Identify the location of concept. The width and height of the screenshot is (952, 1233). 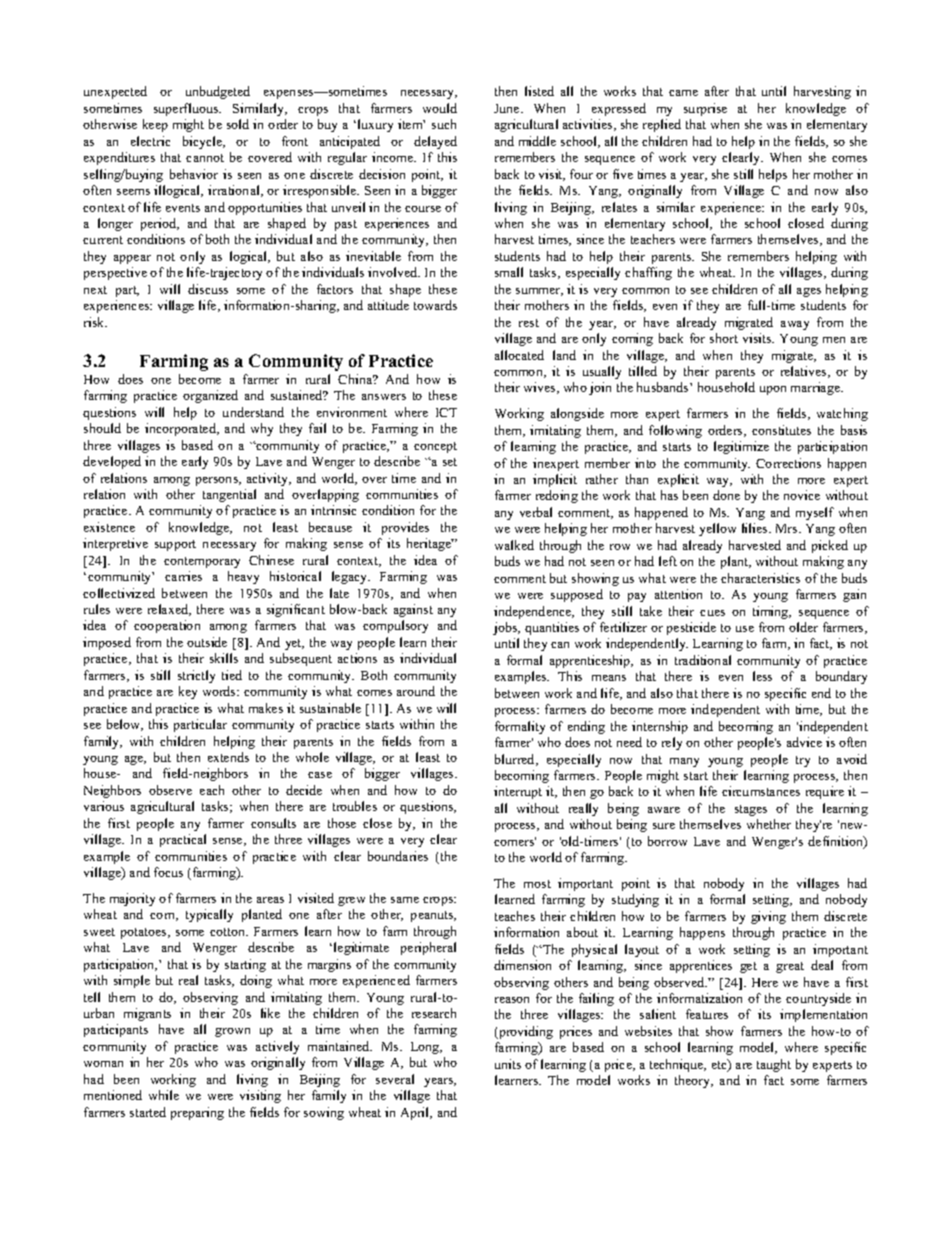
(435, 447).
